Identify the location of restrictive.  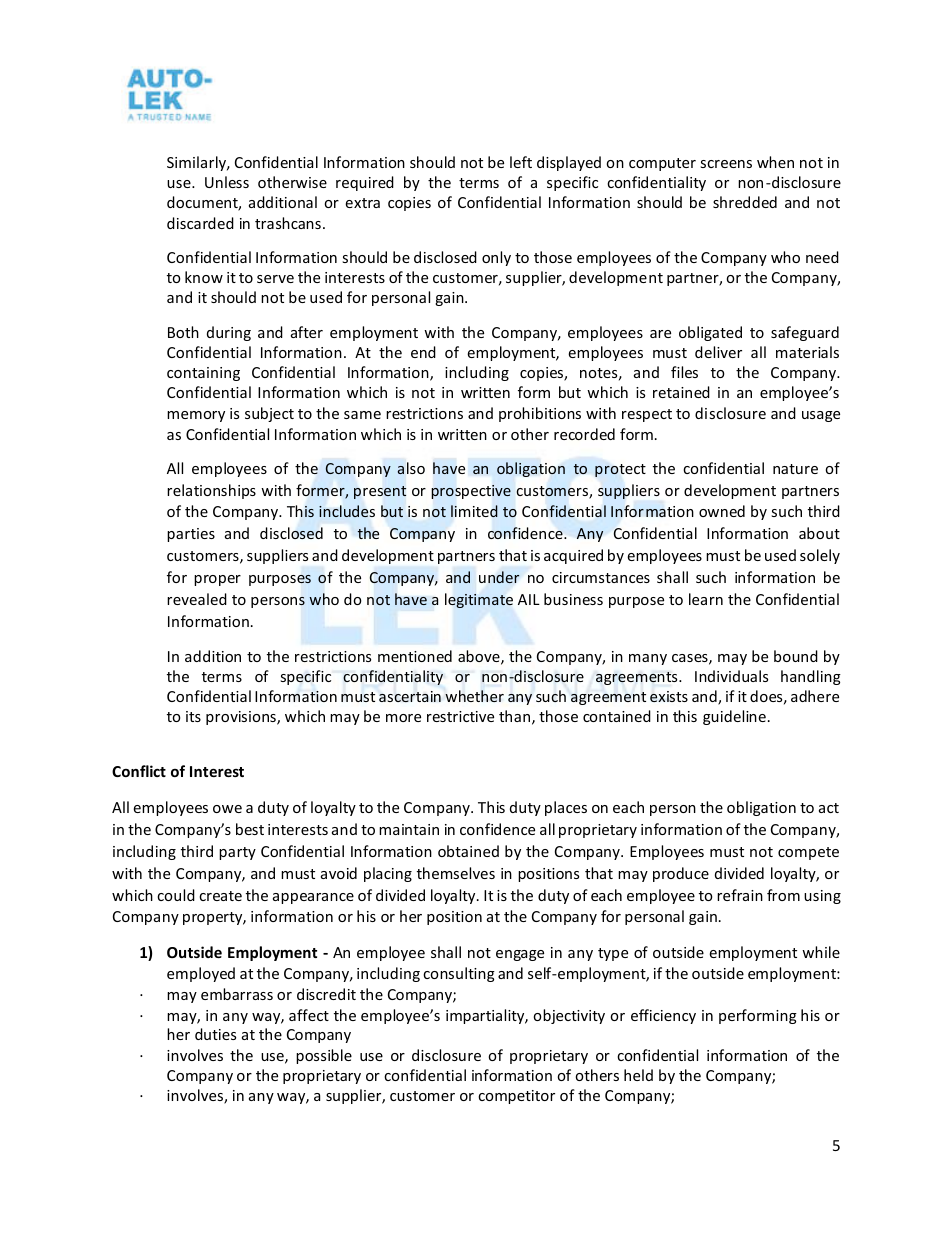
(460, 716).
